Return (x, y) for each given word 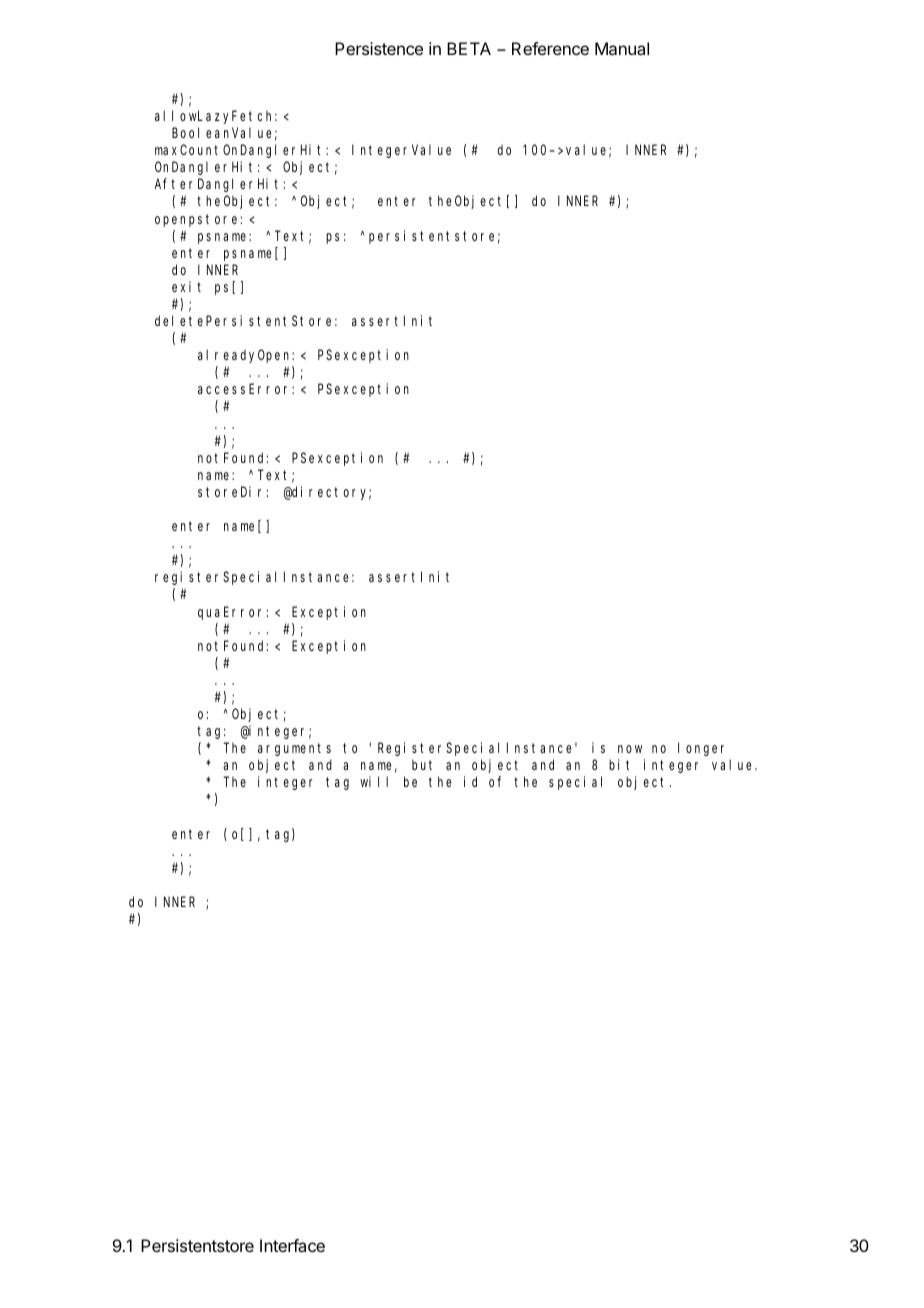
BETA (469, 48)
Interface (292, 1245)
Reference (550, 48)
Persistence (379, 48)
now (630, 749)
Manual (622, 48)
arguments (294, 749)
